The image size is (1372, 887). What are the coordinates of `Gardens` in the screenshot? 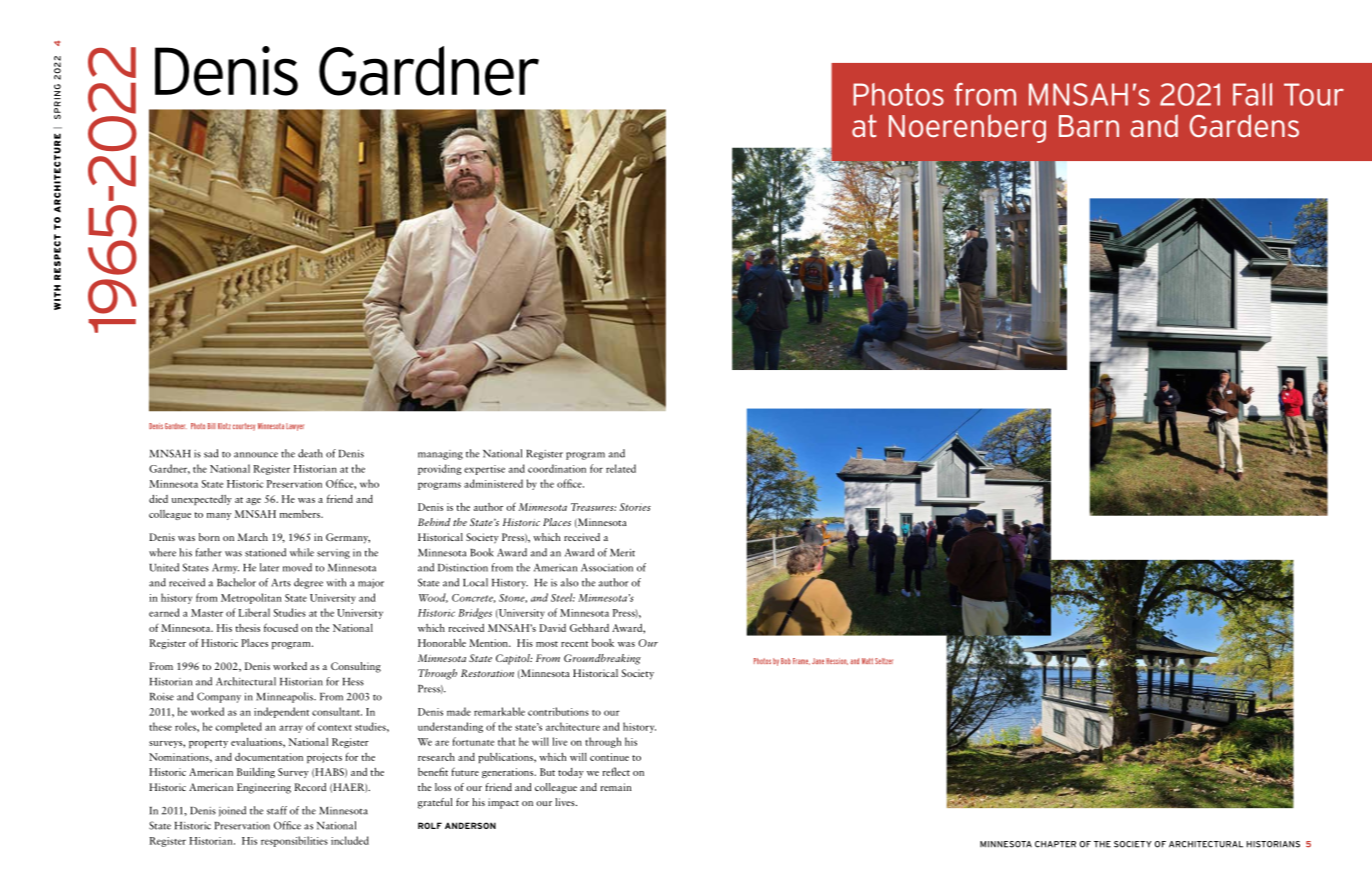 It's located at (1244, 125).
